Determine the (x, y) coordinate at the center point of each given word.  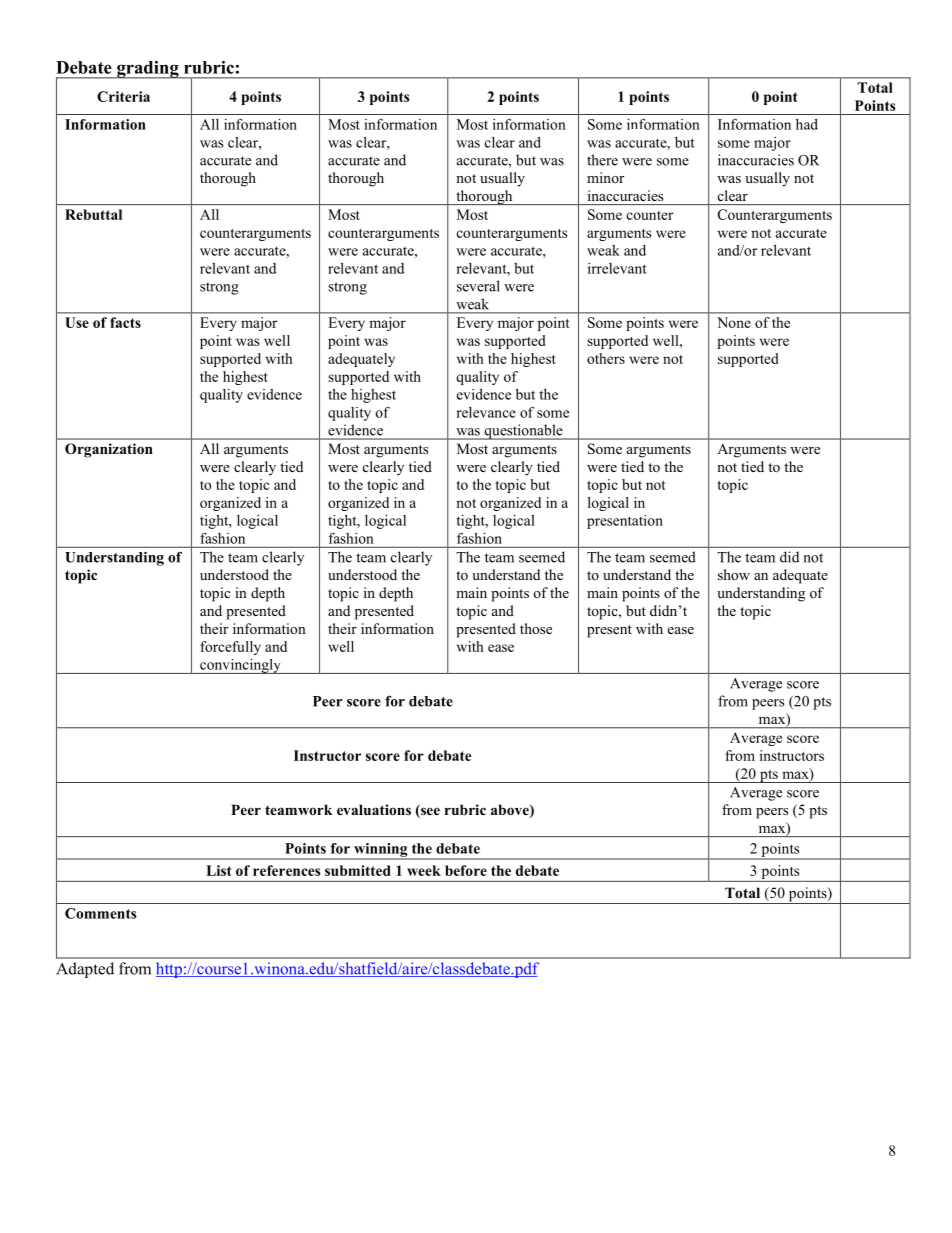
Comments (101, 913)
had (807, 124)
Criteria (123, 96)
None (734, 322)
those (536, 628)
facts (125, 322)
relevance (486, 412)
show (734, 574)
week (424, 870)
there (602, 160)
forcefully (230, 648)
